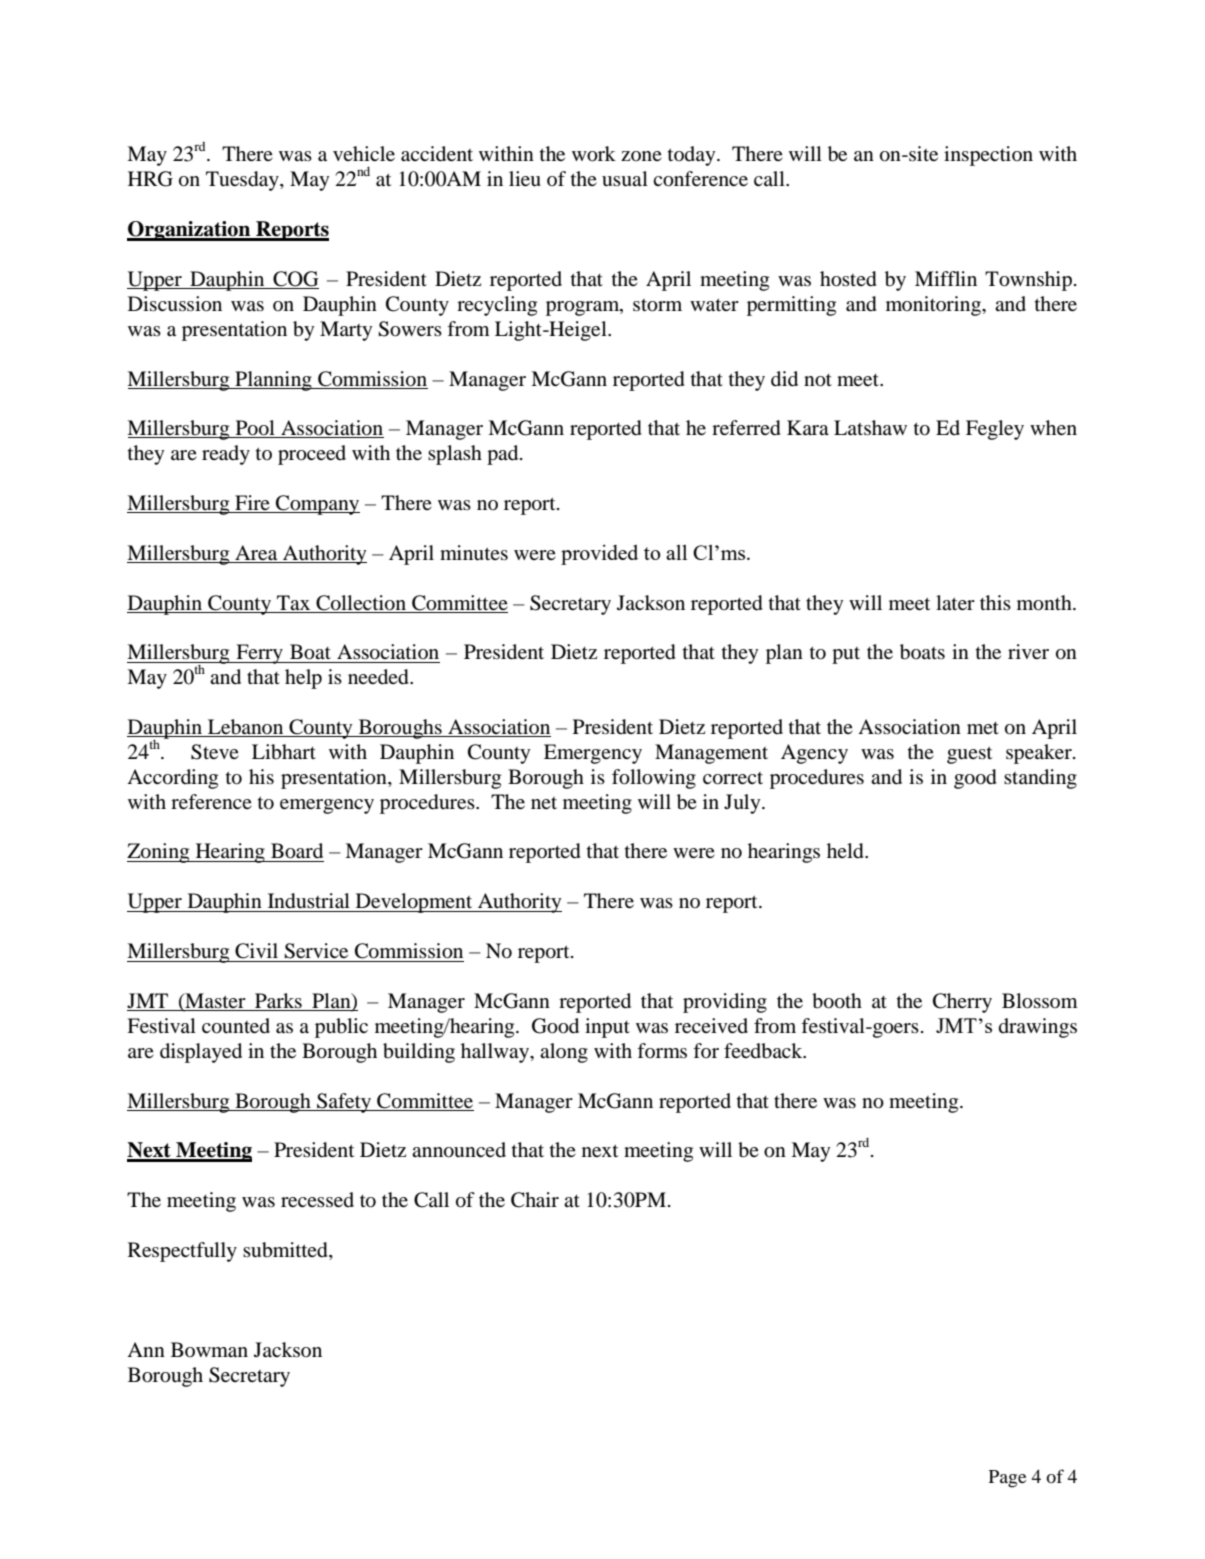 The image size is (1205, 1559). I want to click on inspection, so click(988, 156).
